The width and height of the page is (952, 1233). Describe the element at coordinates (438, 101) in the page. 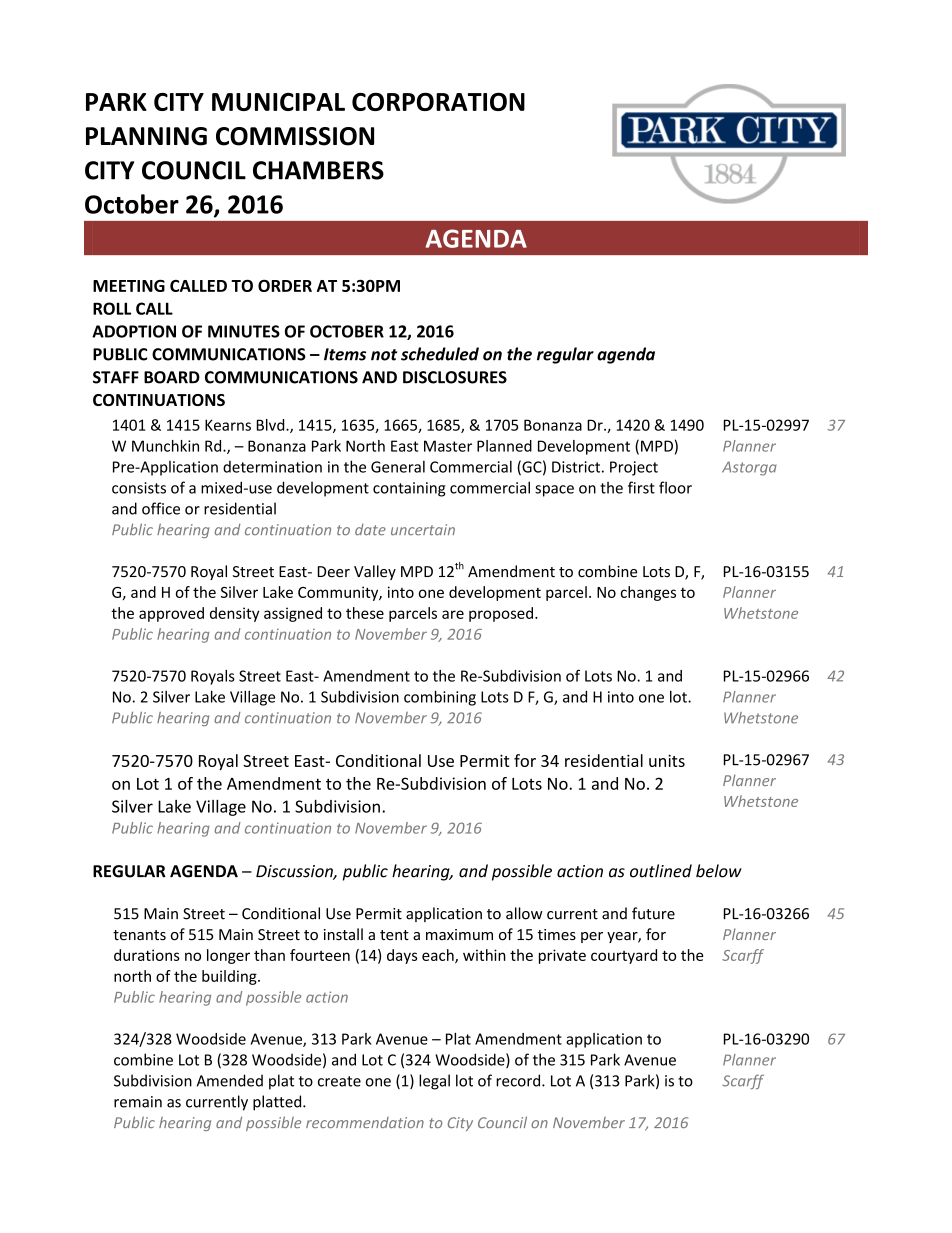

I see `CORPORATION` at that location.
